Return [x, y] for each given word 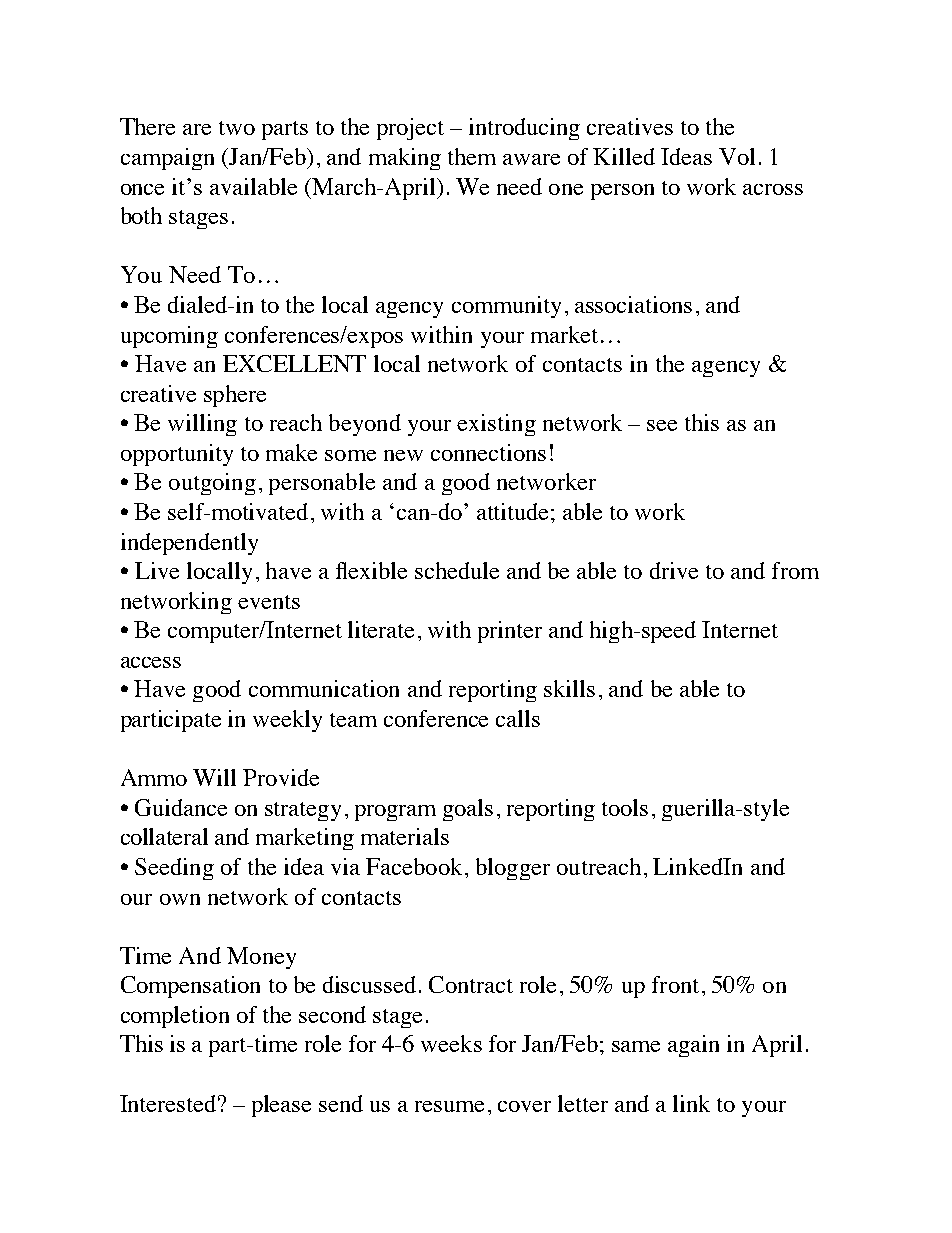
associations [633, 304]
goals [468, 810]
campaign [167, 159]
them [472, 156]
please [281, 1106]
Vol [737, 156]
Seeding [174, 869]
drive [674, 570]
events [269, 602]
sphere [235, 396]
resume [449, 1106]
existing [496, 425]
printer [510, 632]
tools [625, 807]
